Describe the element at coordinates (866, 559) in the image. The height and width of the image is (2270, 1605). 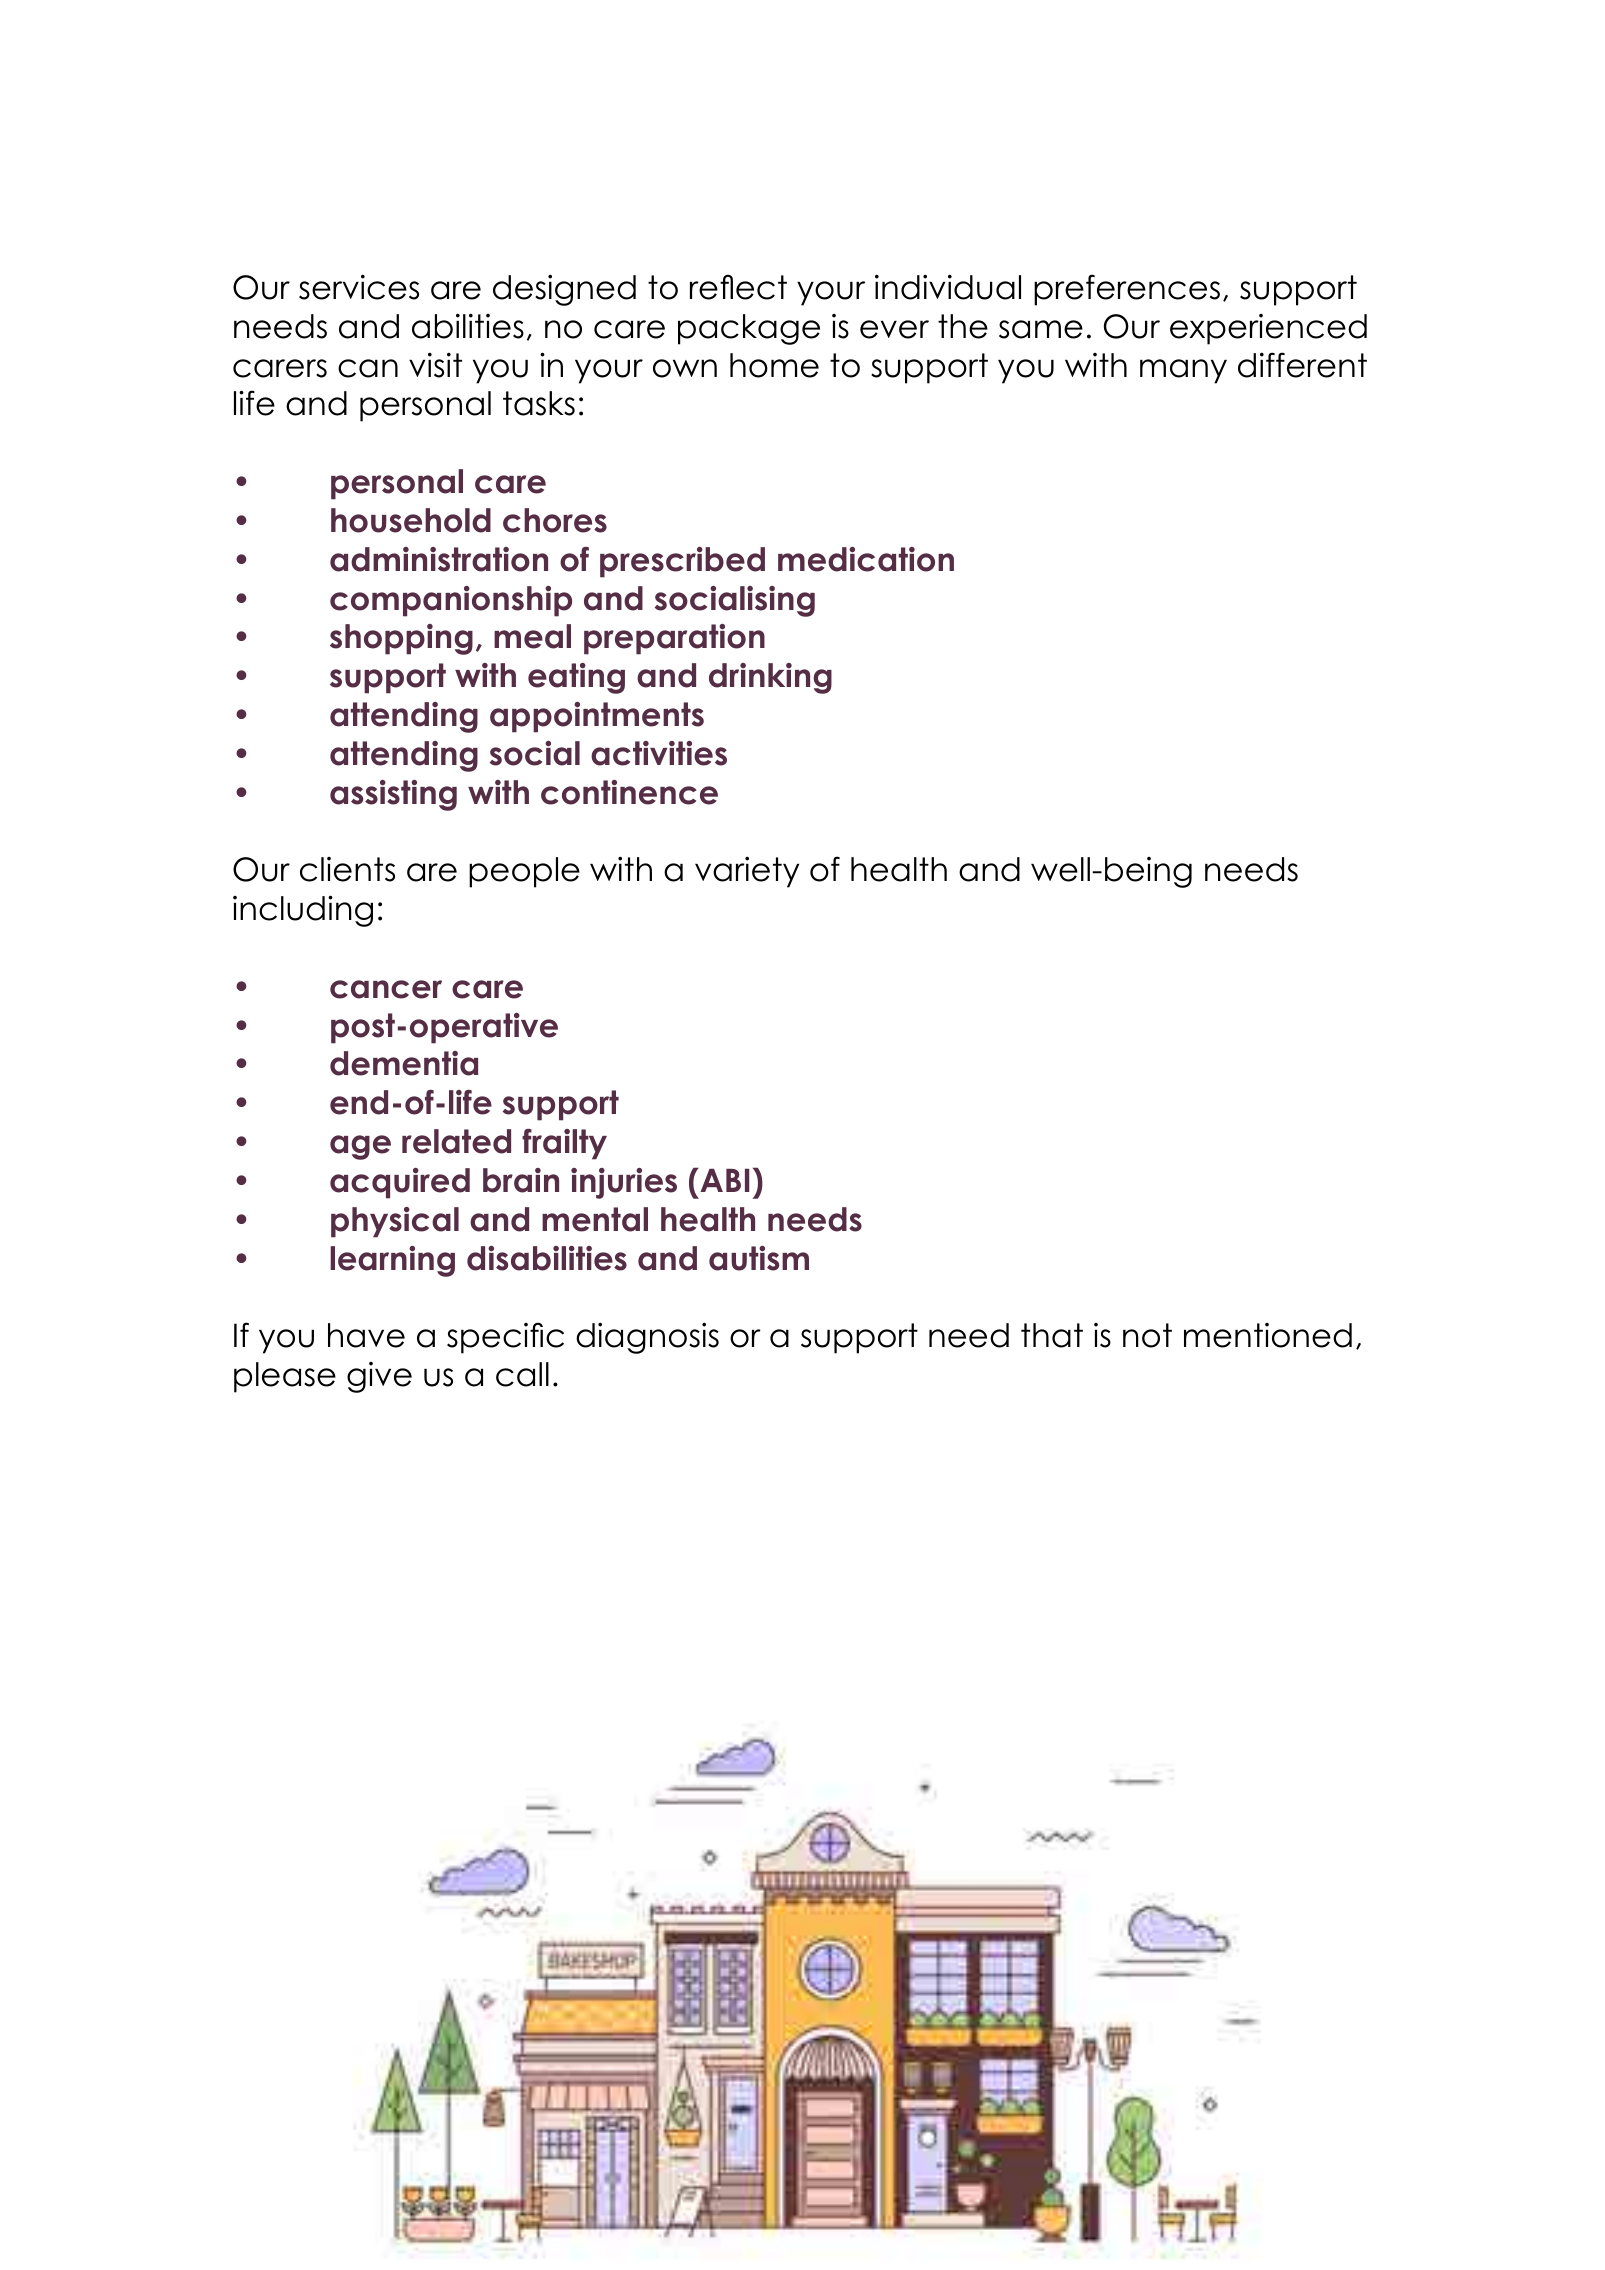
I see `medication` at that location.
